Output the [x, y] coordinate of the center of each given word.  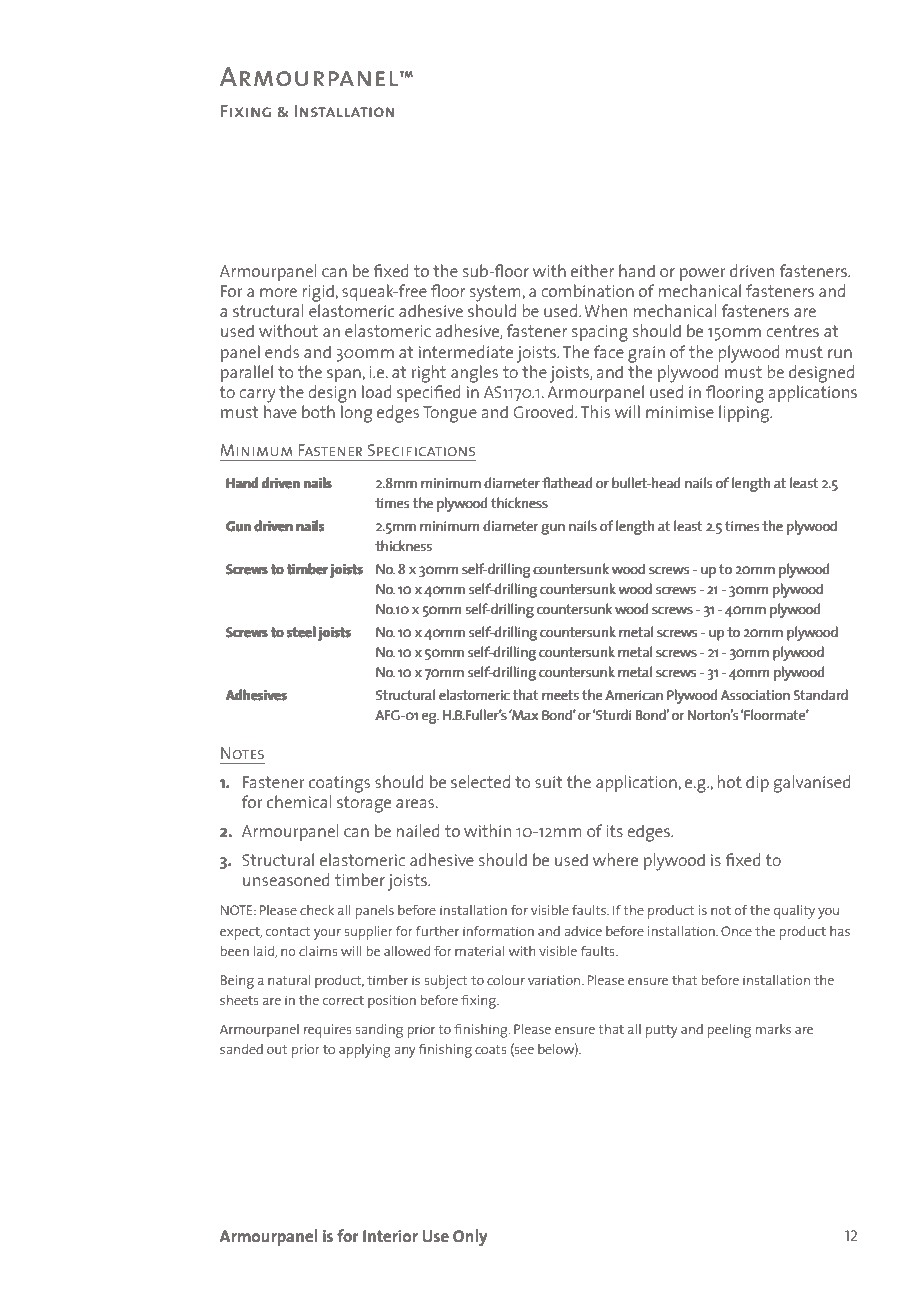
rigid [319, 293]
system [496, 293]
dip [757, 784]
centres [792, 331]
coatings [339, 784]
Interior [390, 1236]
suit [548, 782]
